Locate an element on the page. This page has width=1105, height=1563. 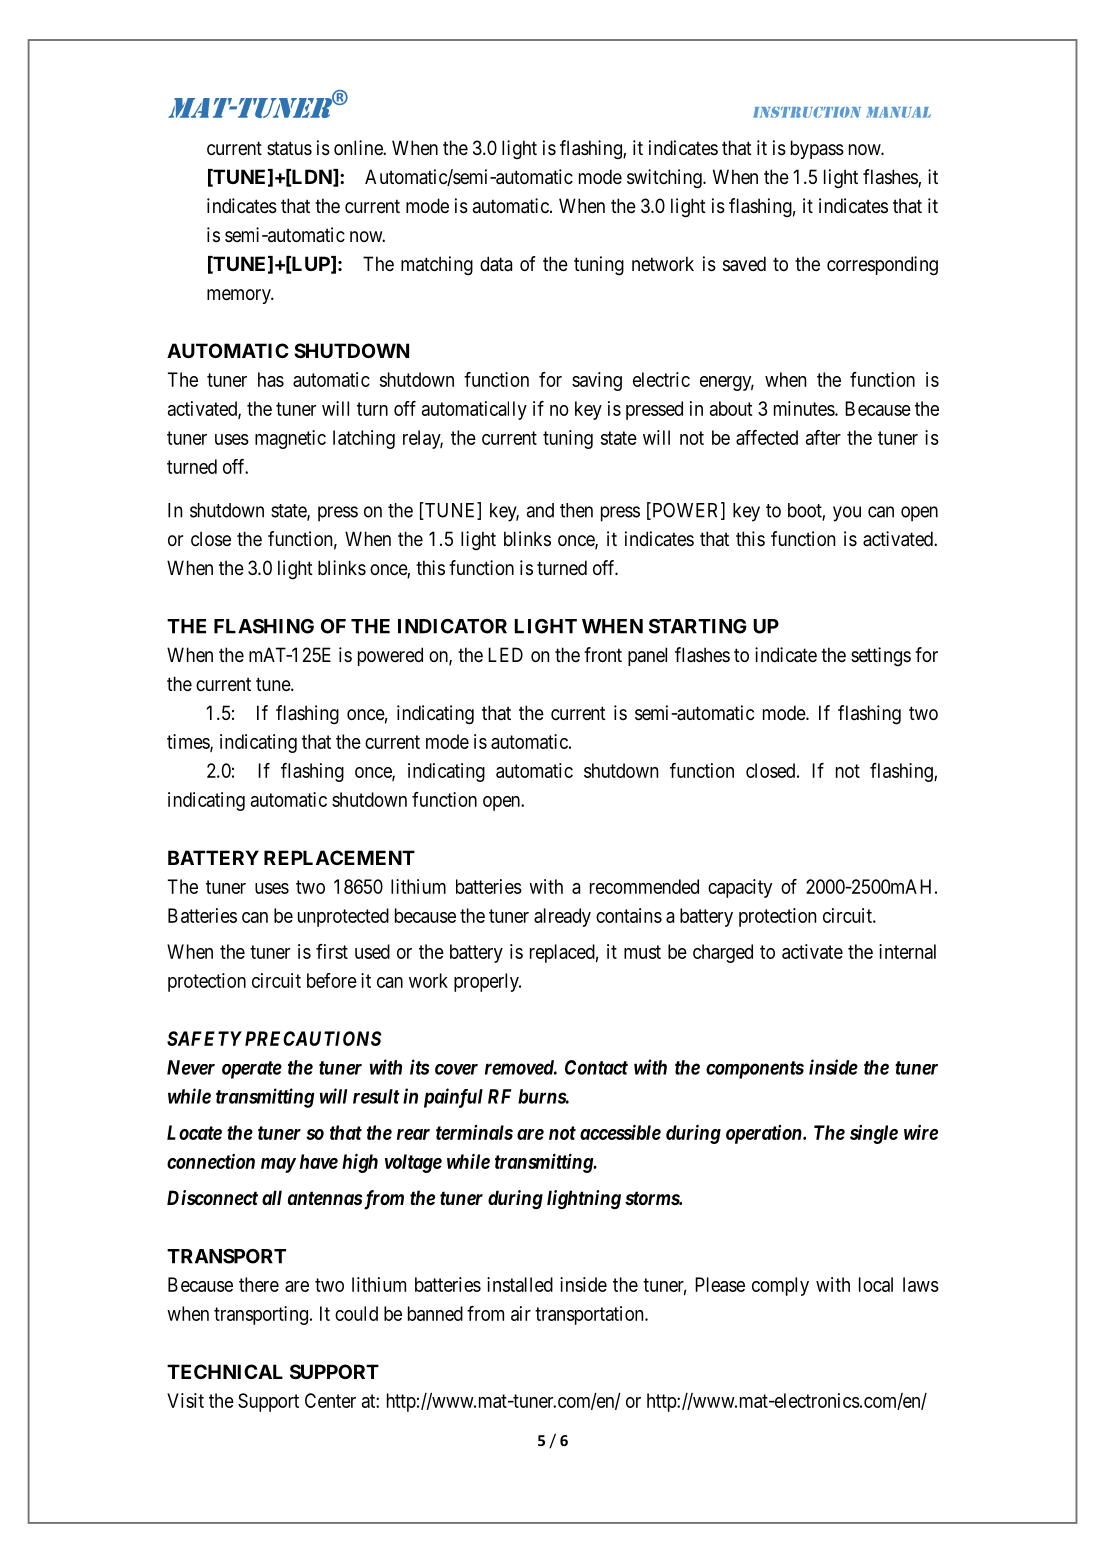
magnetic is located at coordinates (290, 439).
